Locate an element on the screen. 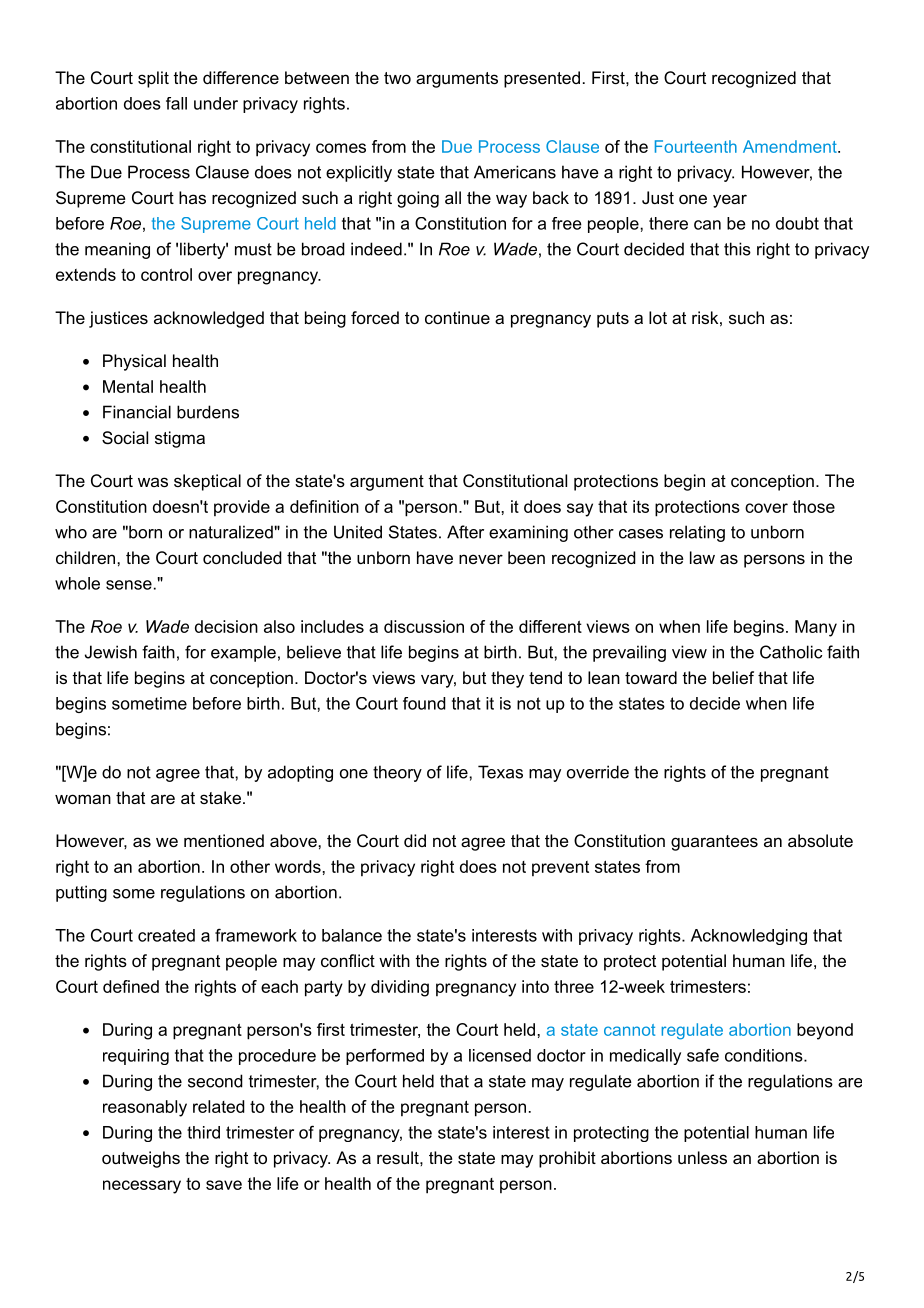  belief is located at coordinates (733, 677).
